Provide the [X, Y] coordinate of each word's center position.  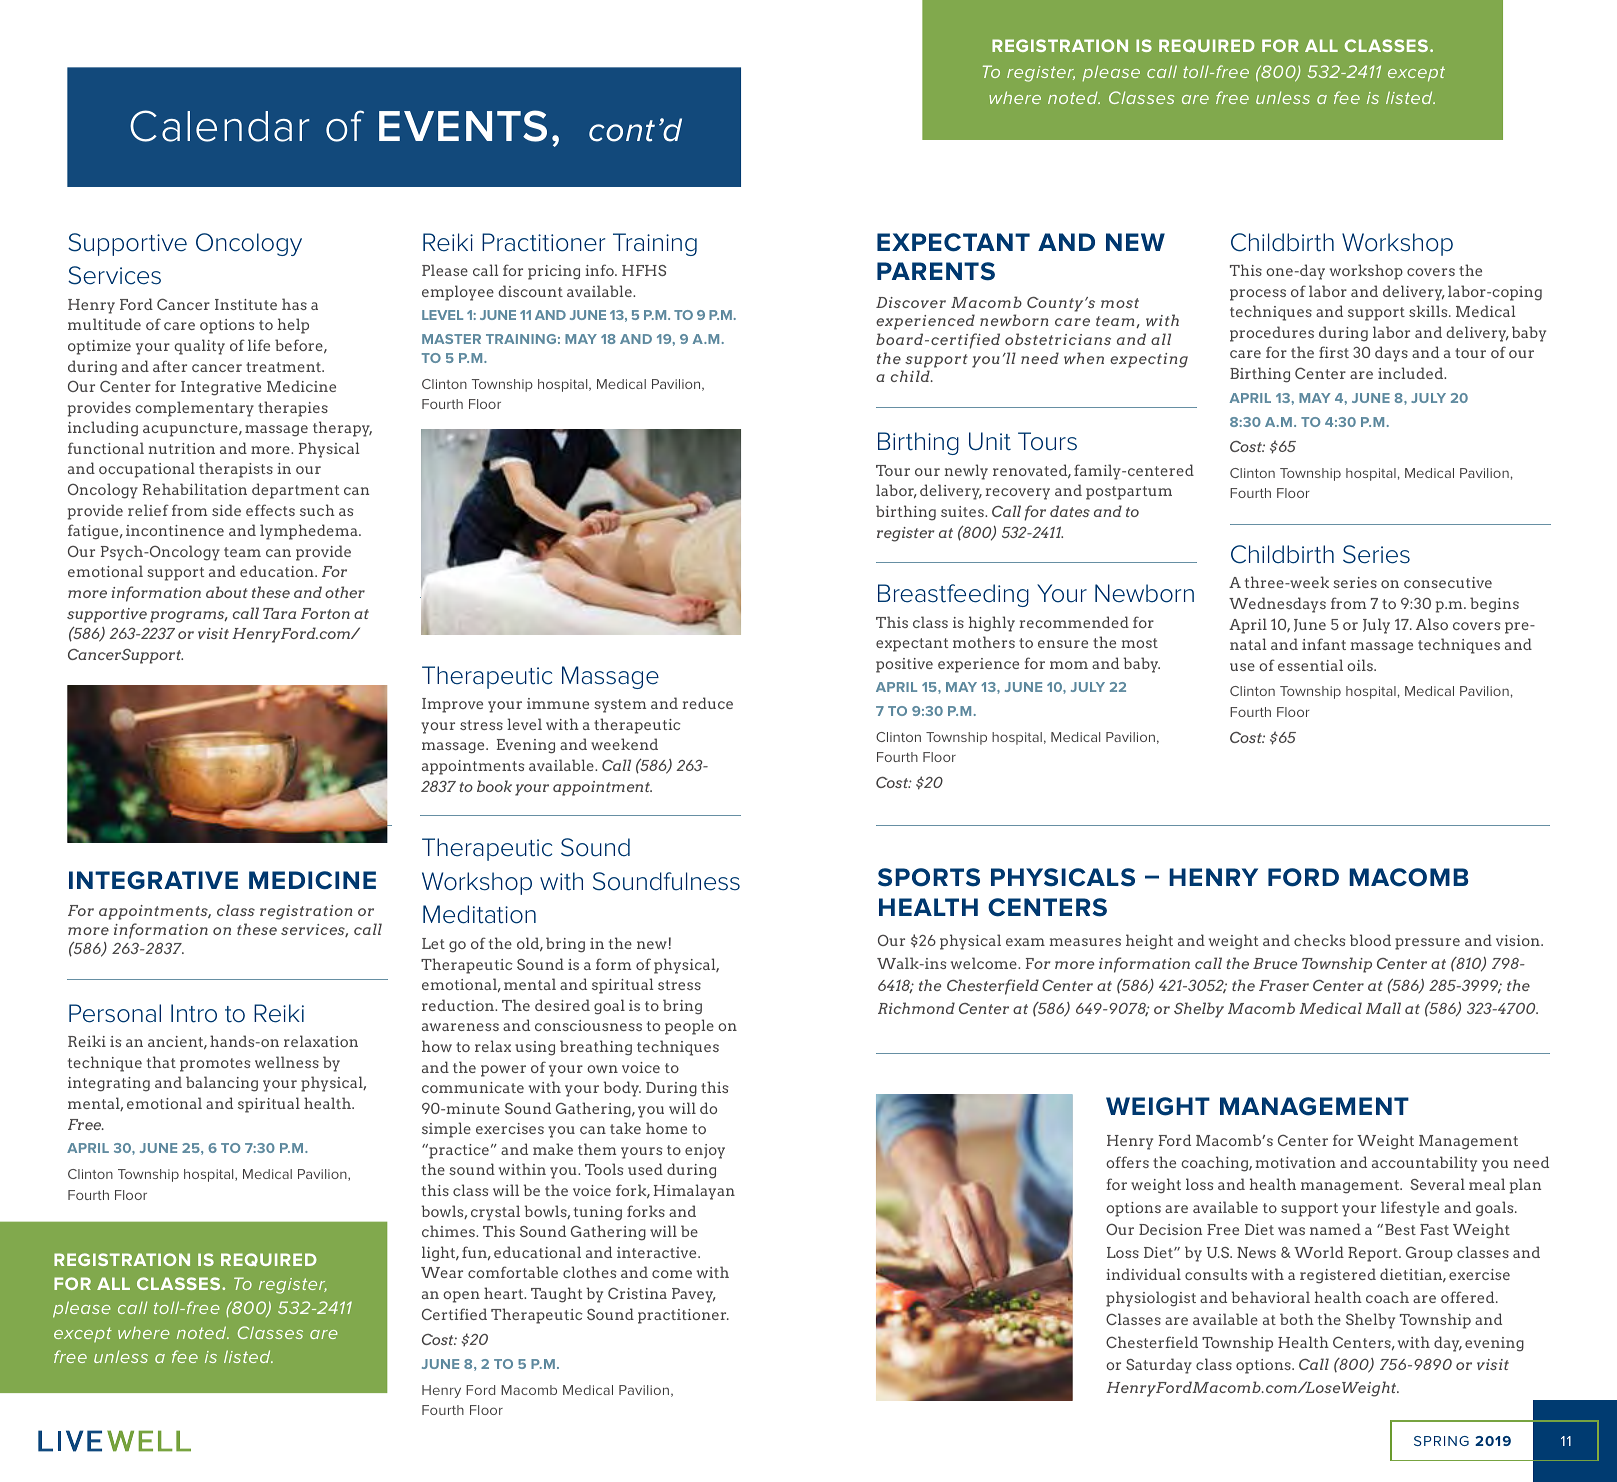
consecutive [1448, 582]
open [461, 1297]
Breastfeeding [953, 595]
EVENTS [463, 126]
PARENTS [936, 271]
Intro [194, 1013]
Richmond [916, 1008]
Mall [1383, 1008]
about [227, 592]
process [1258, 295]
